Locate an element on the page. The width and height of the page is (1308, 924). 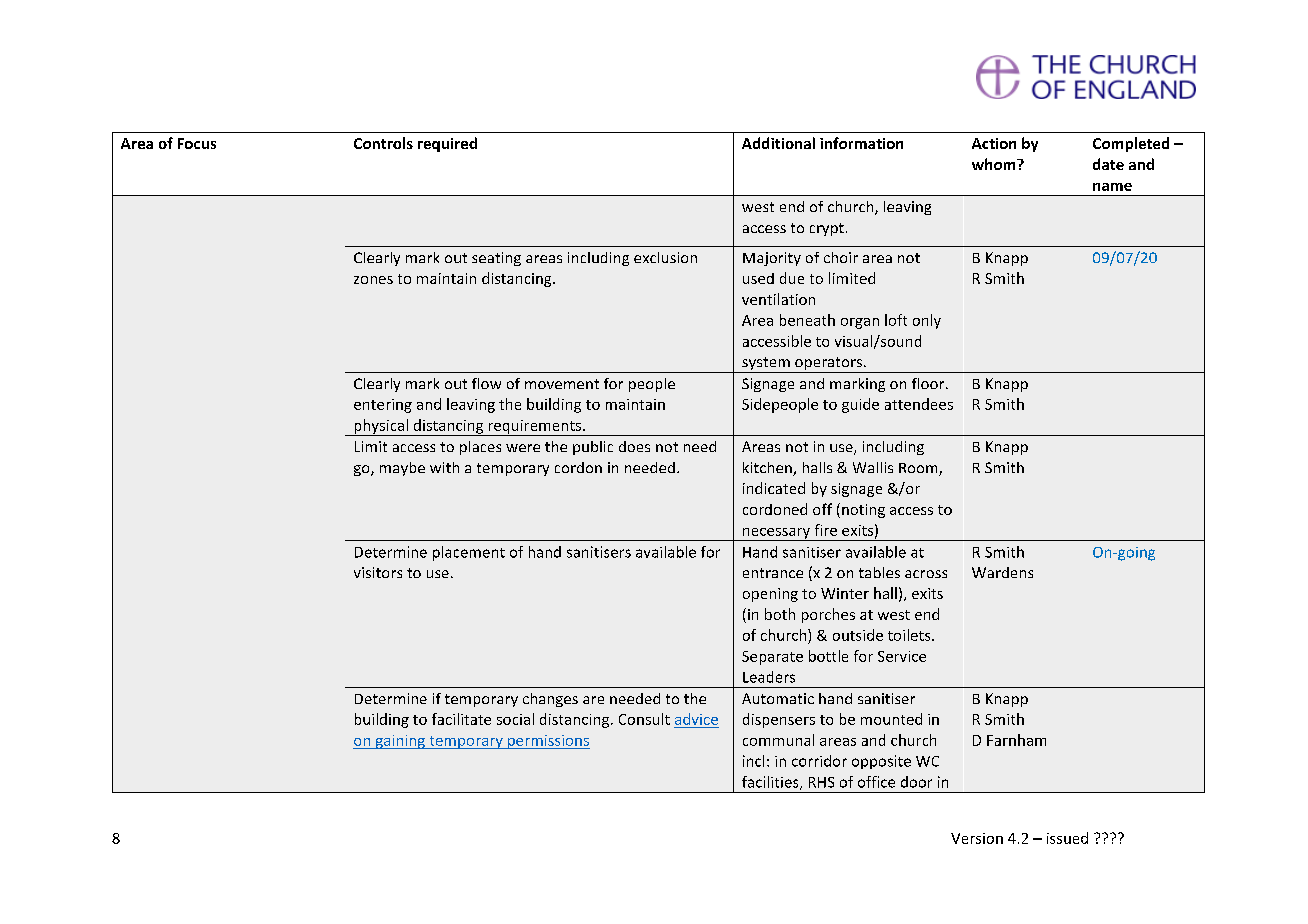
facilities is located at coordinates (771, 783).
